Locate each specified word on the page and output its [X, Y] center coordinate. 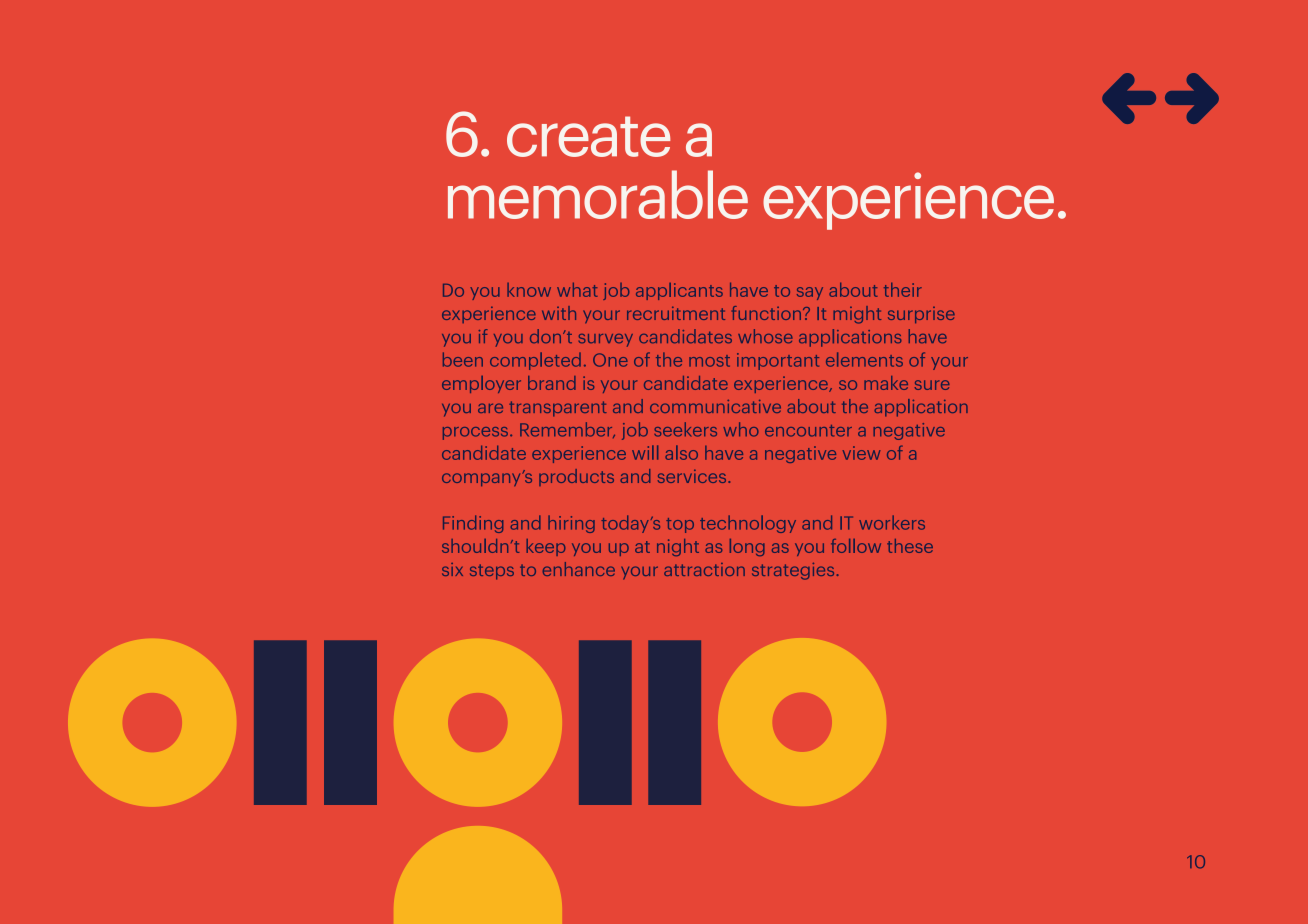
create [588, 136]
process [475, 433]
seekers [685, 429]
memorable [598, 194]
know [529, 290]
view [861, 453]
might [857, 315]
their [903, 290]
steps [492, 572]
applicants [679, 291]
